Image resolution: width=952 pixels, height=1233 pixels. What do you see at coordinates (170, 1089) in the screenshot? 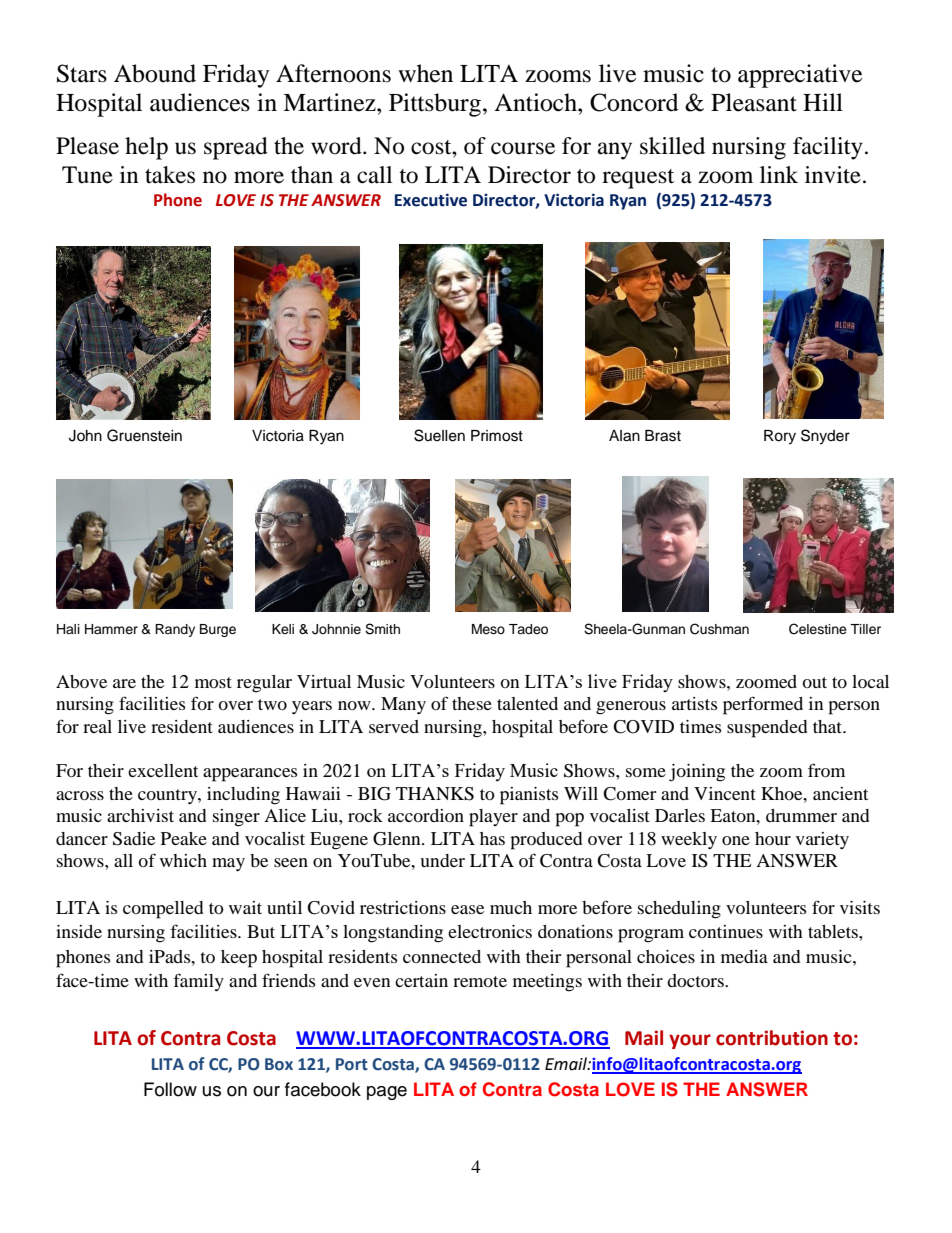
I see `Follow` at bounding box center [170, 1089].
